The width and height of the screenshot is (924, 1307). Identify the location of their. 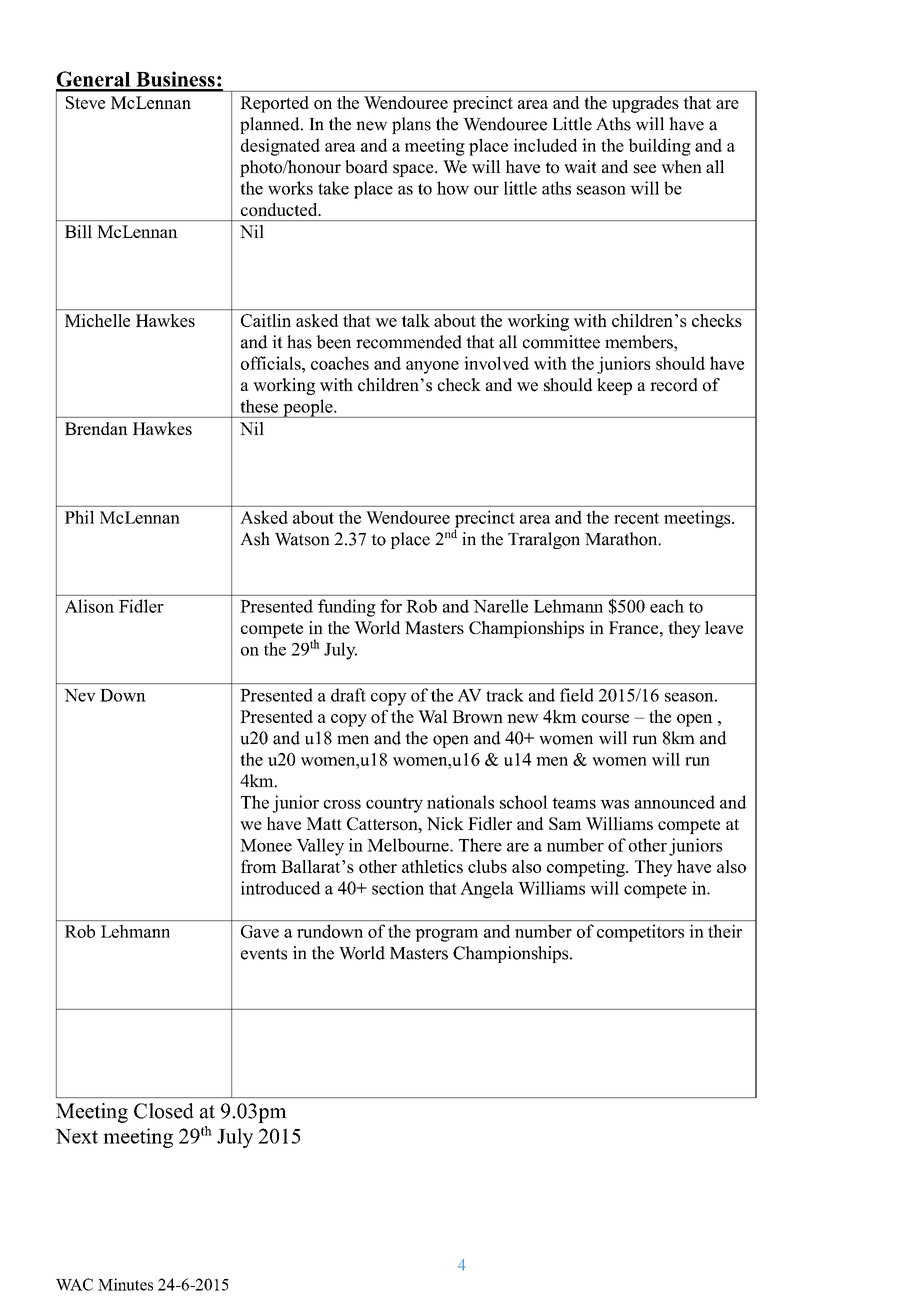
(725, 931).
